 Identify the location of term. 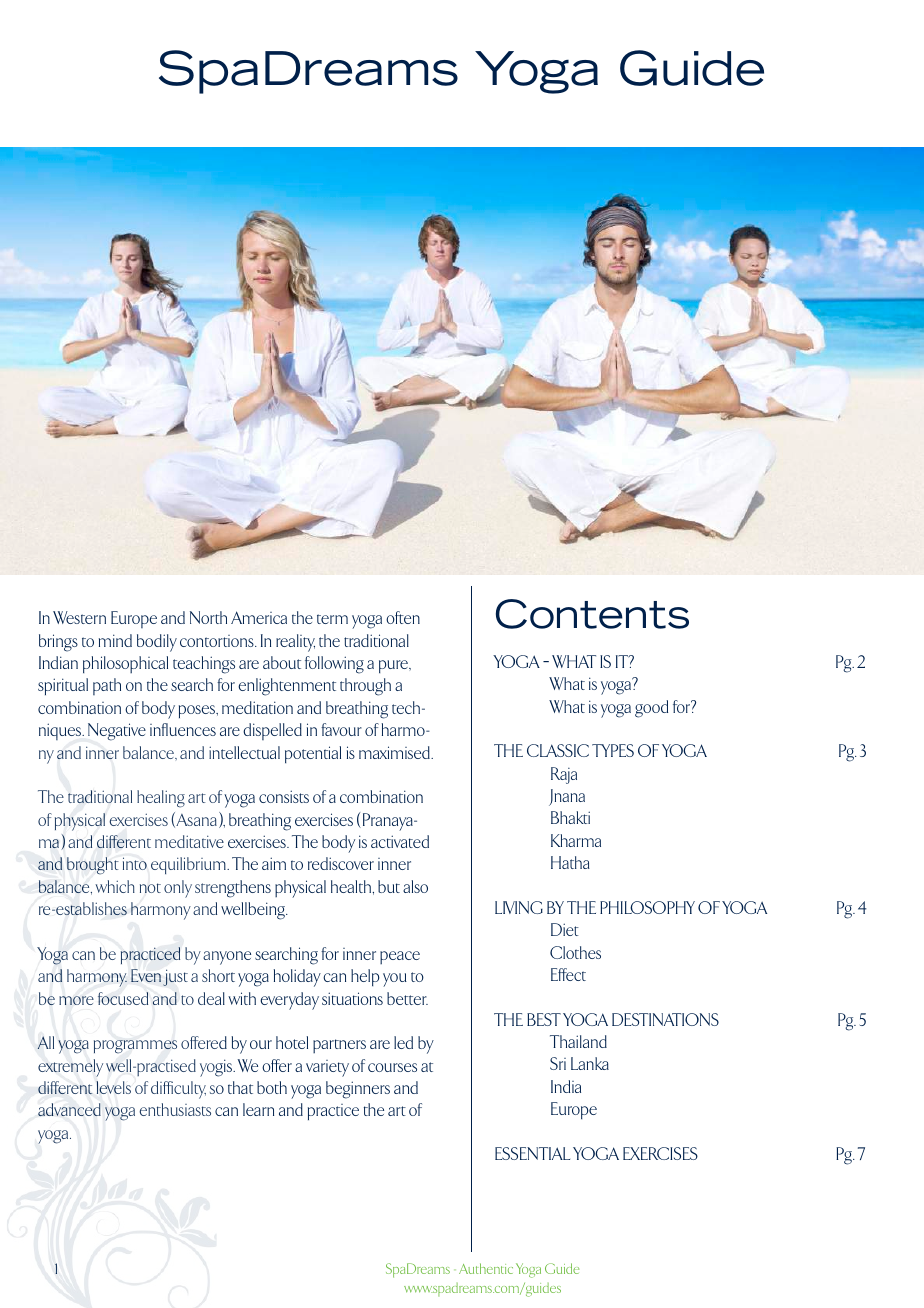
(332, 619).
